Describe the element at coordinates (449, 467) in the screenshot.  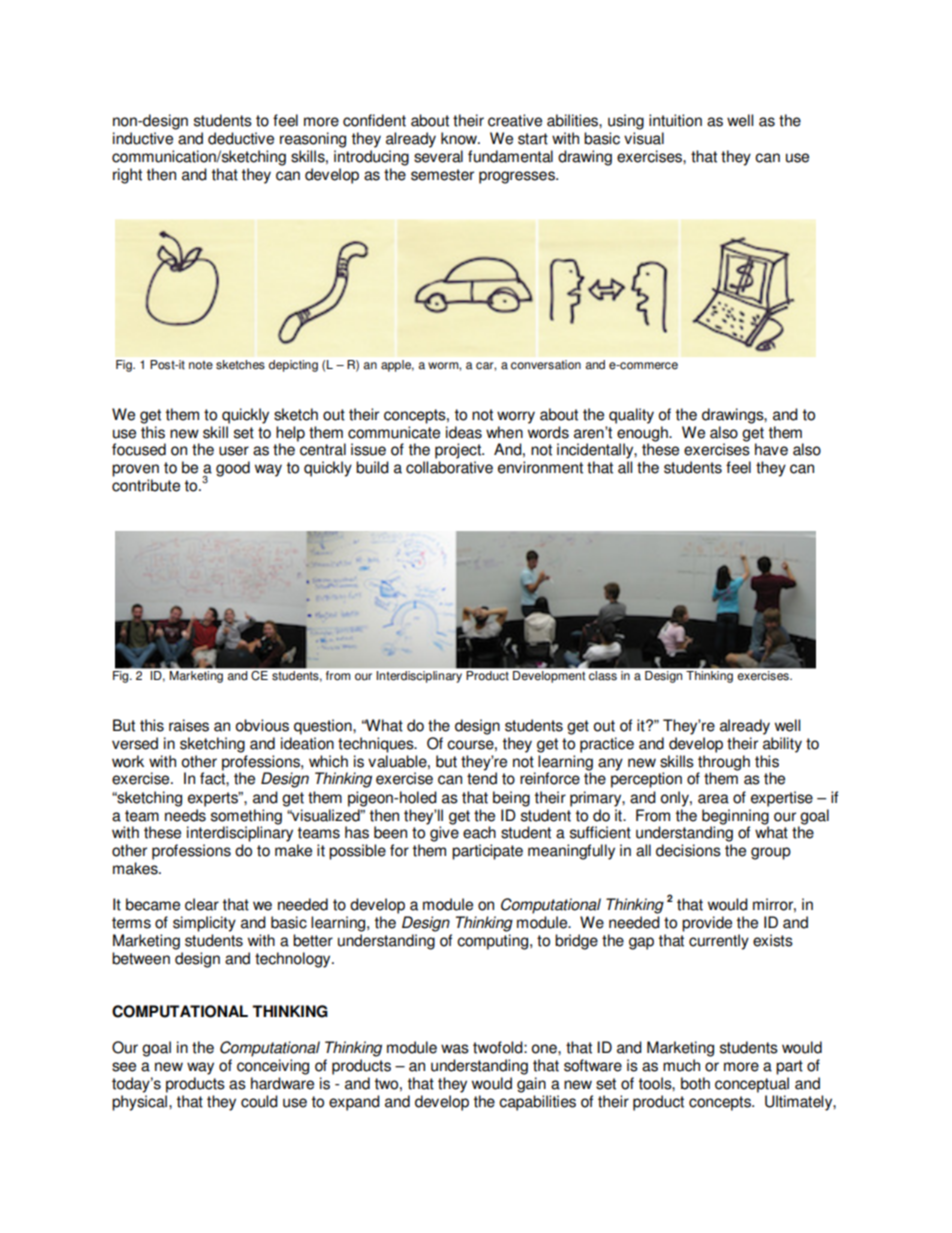
I see `collaborative` at that location.
